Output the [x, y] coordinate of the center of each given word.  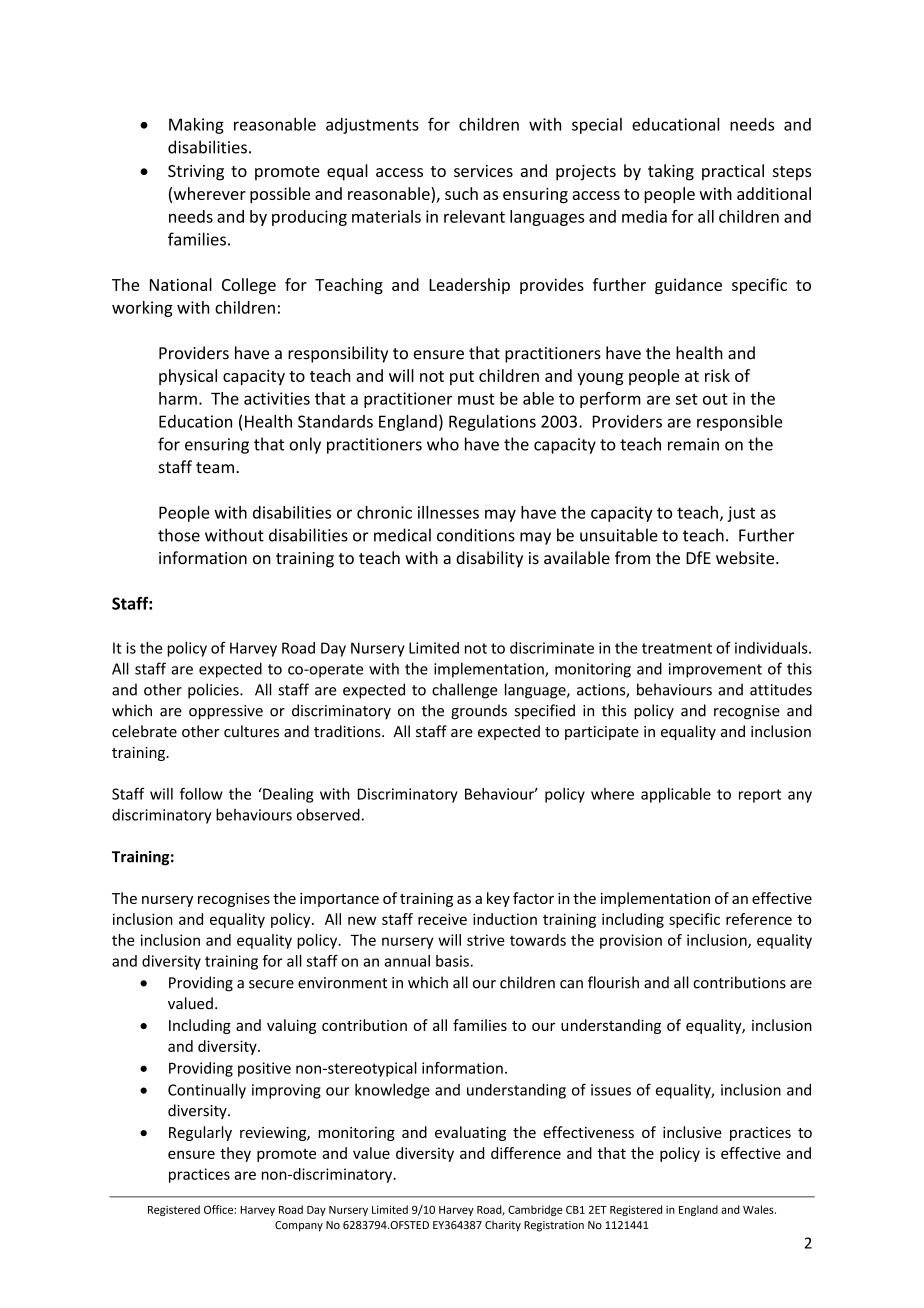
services [483, 171]
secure [271, 984]
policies [214, 691]
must [476, 399]
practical [733, 172]
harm [178, 398]
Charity [503, 1226]
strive [486, 940]
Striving [196, 173]
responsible [739, 423]
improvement [715, 670]
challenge [464, 691]
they [235, 1154]
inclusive [692, 1132]
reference [759, 919]
